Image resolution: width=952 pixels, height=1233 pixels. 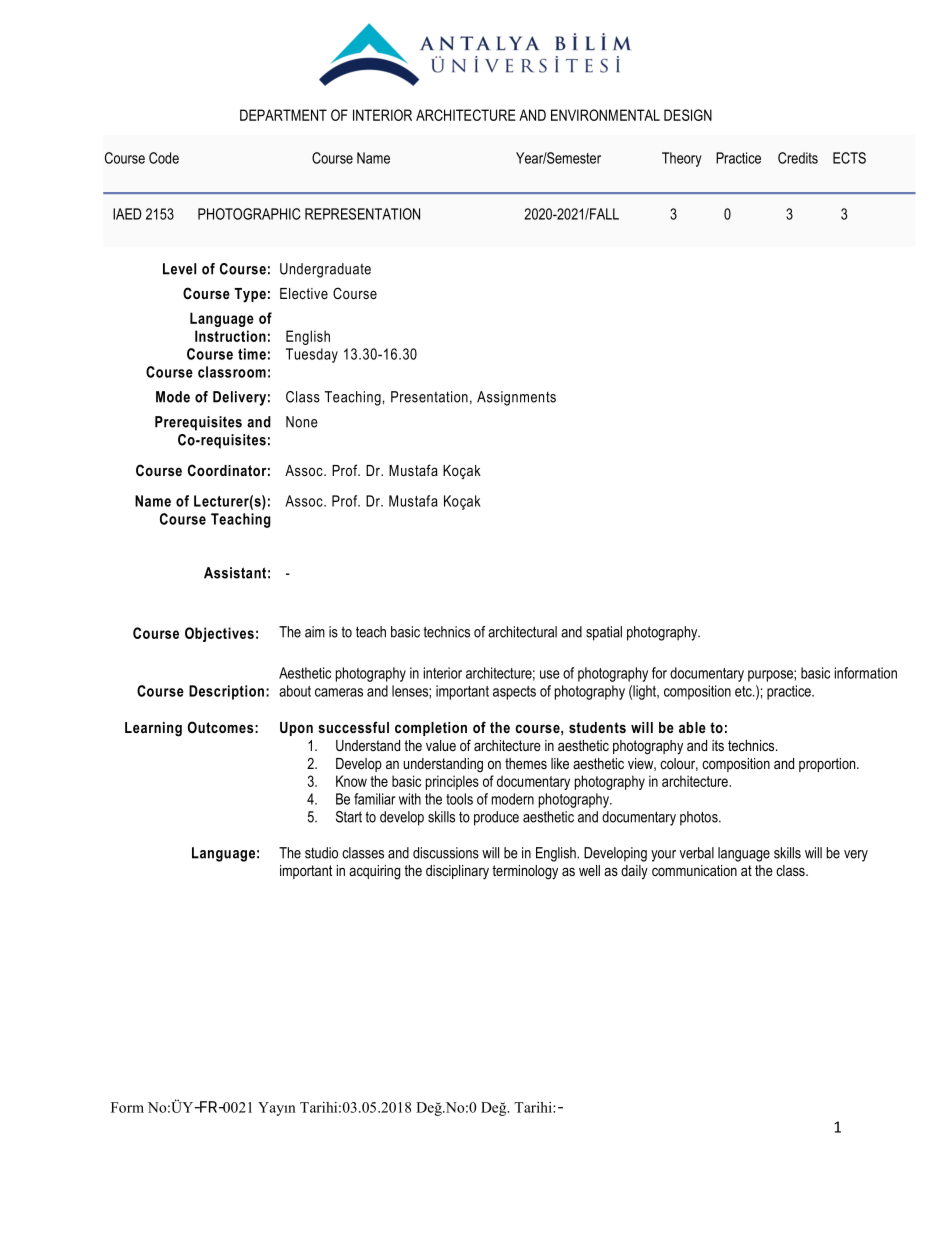 I want to click on etc, so click(x=744, y=691).
